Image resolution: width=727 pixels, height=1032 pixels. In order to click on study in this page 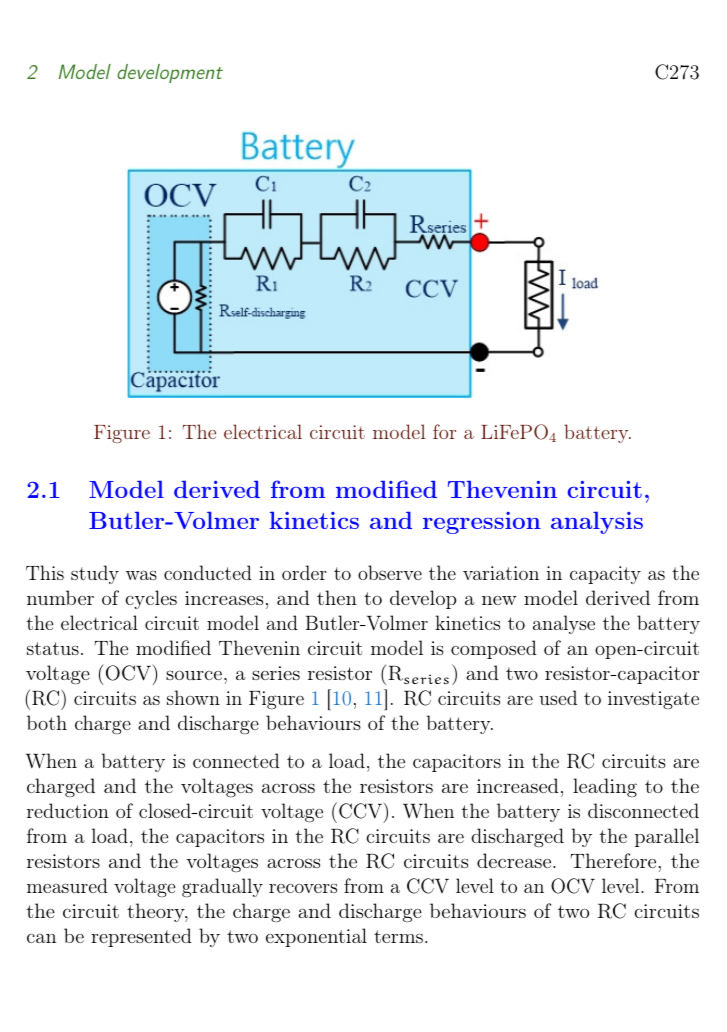, I will do `click(95, 574)`.
